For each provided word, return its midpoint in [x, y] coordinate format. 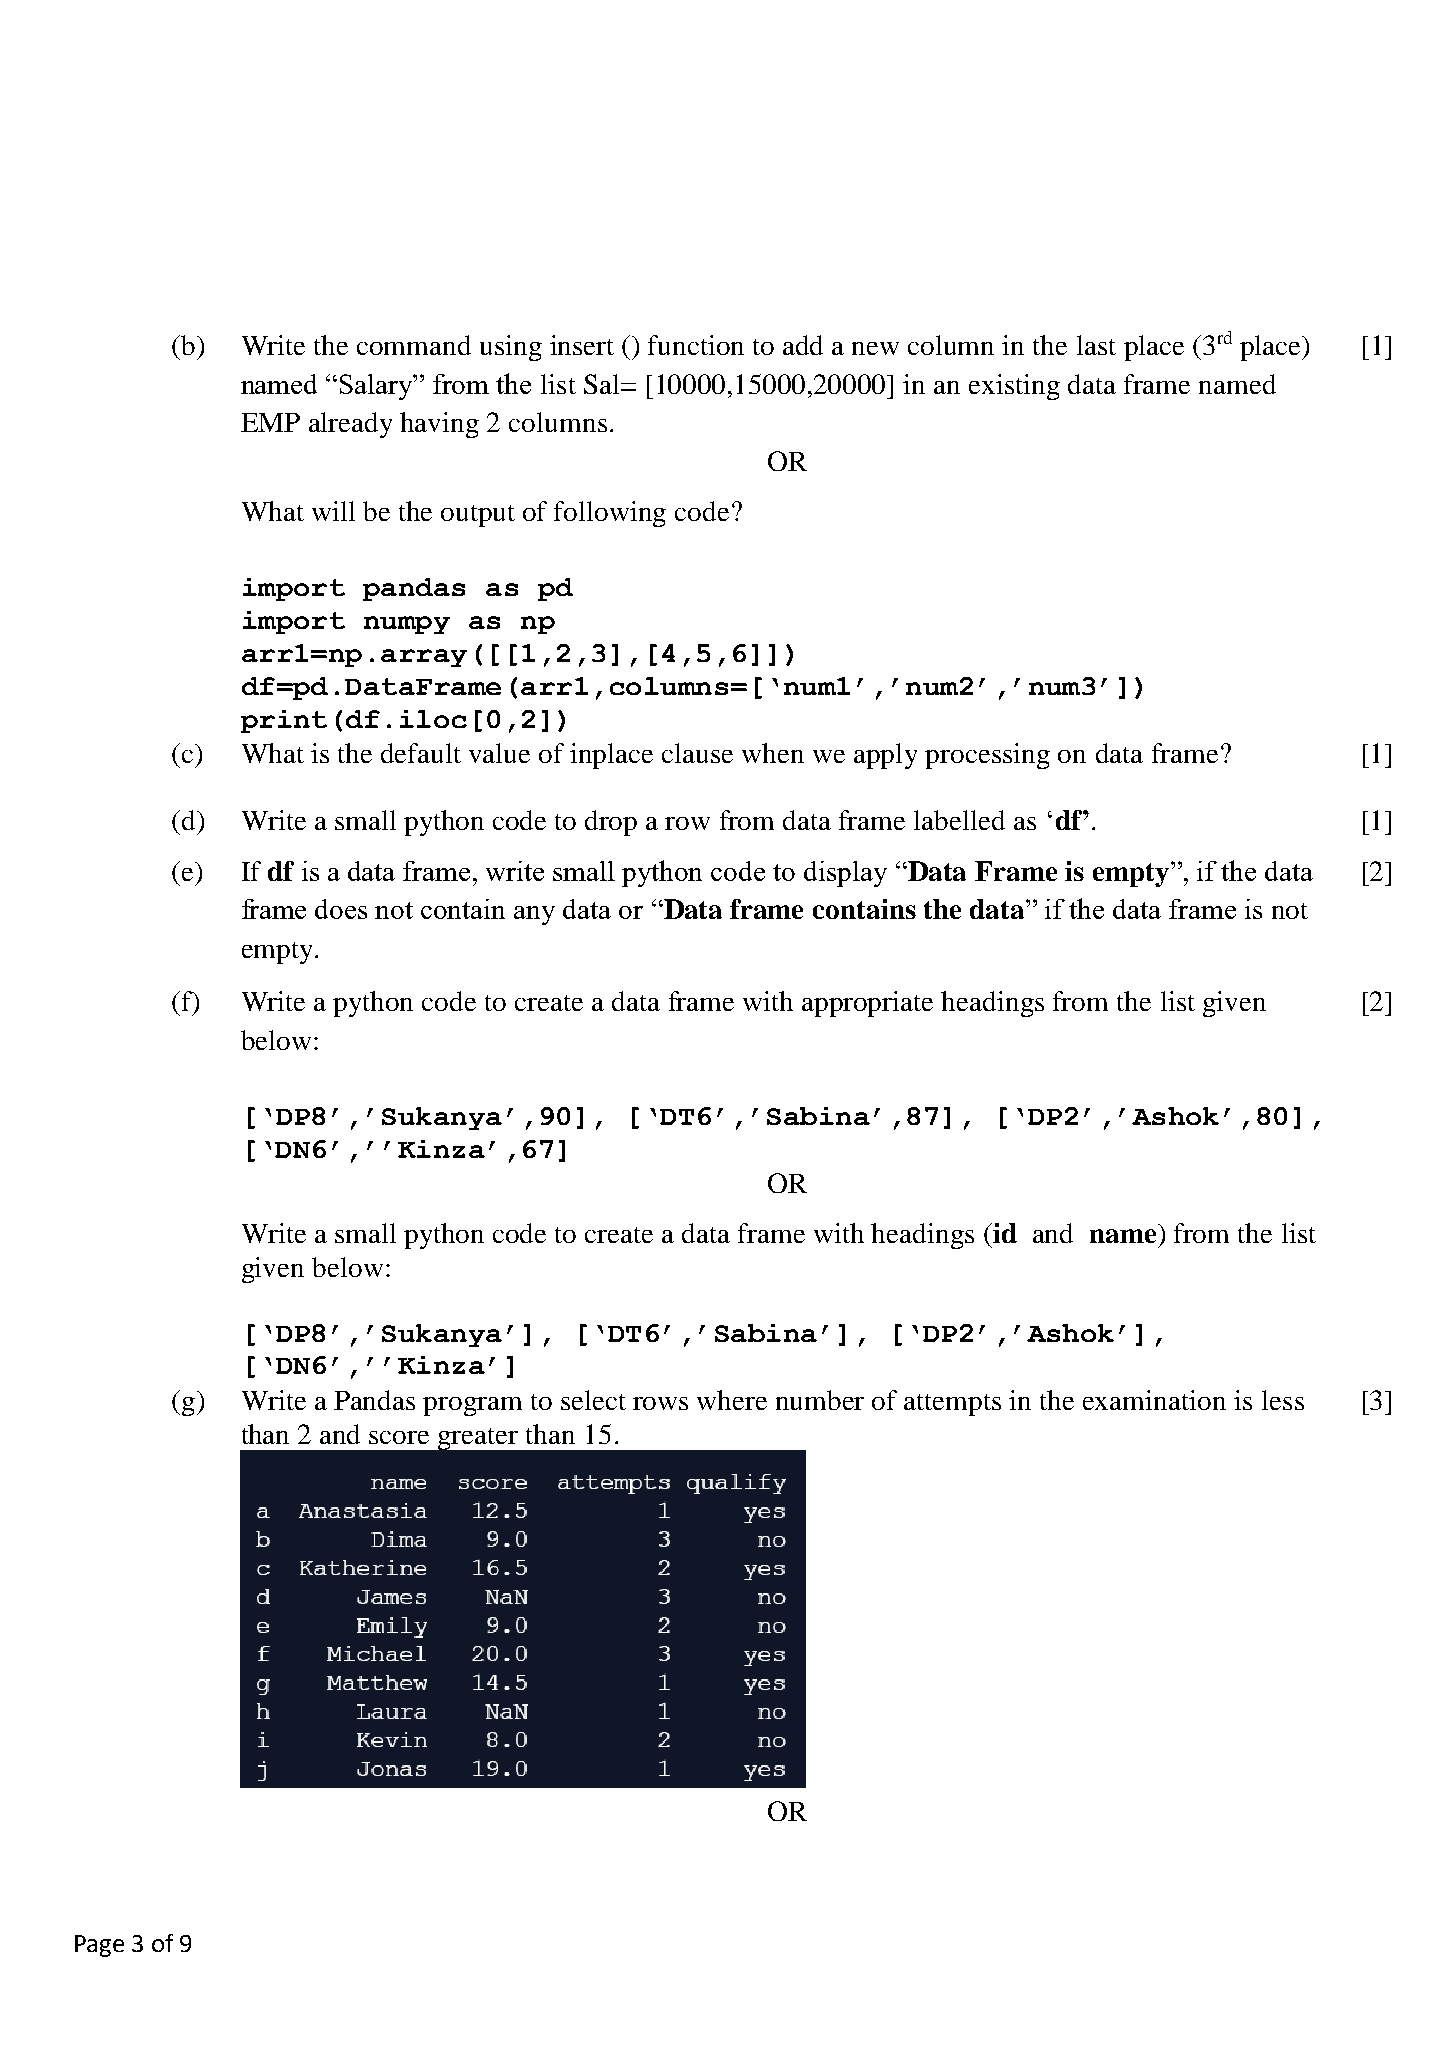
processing [987, 756]
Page [99, 1946]
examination [1154, 1400]
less [1283, 1400]
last [1096, 345]
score [399, 1437]
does [341, 909]
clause [697, 753]
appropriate [867, 1004]
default [421, 753]
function [696, 345]
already [350, 425]
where [732, 1400]
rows [660, 1403]
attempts [952, 1405]
